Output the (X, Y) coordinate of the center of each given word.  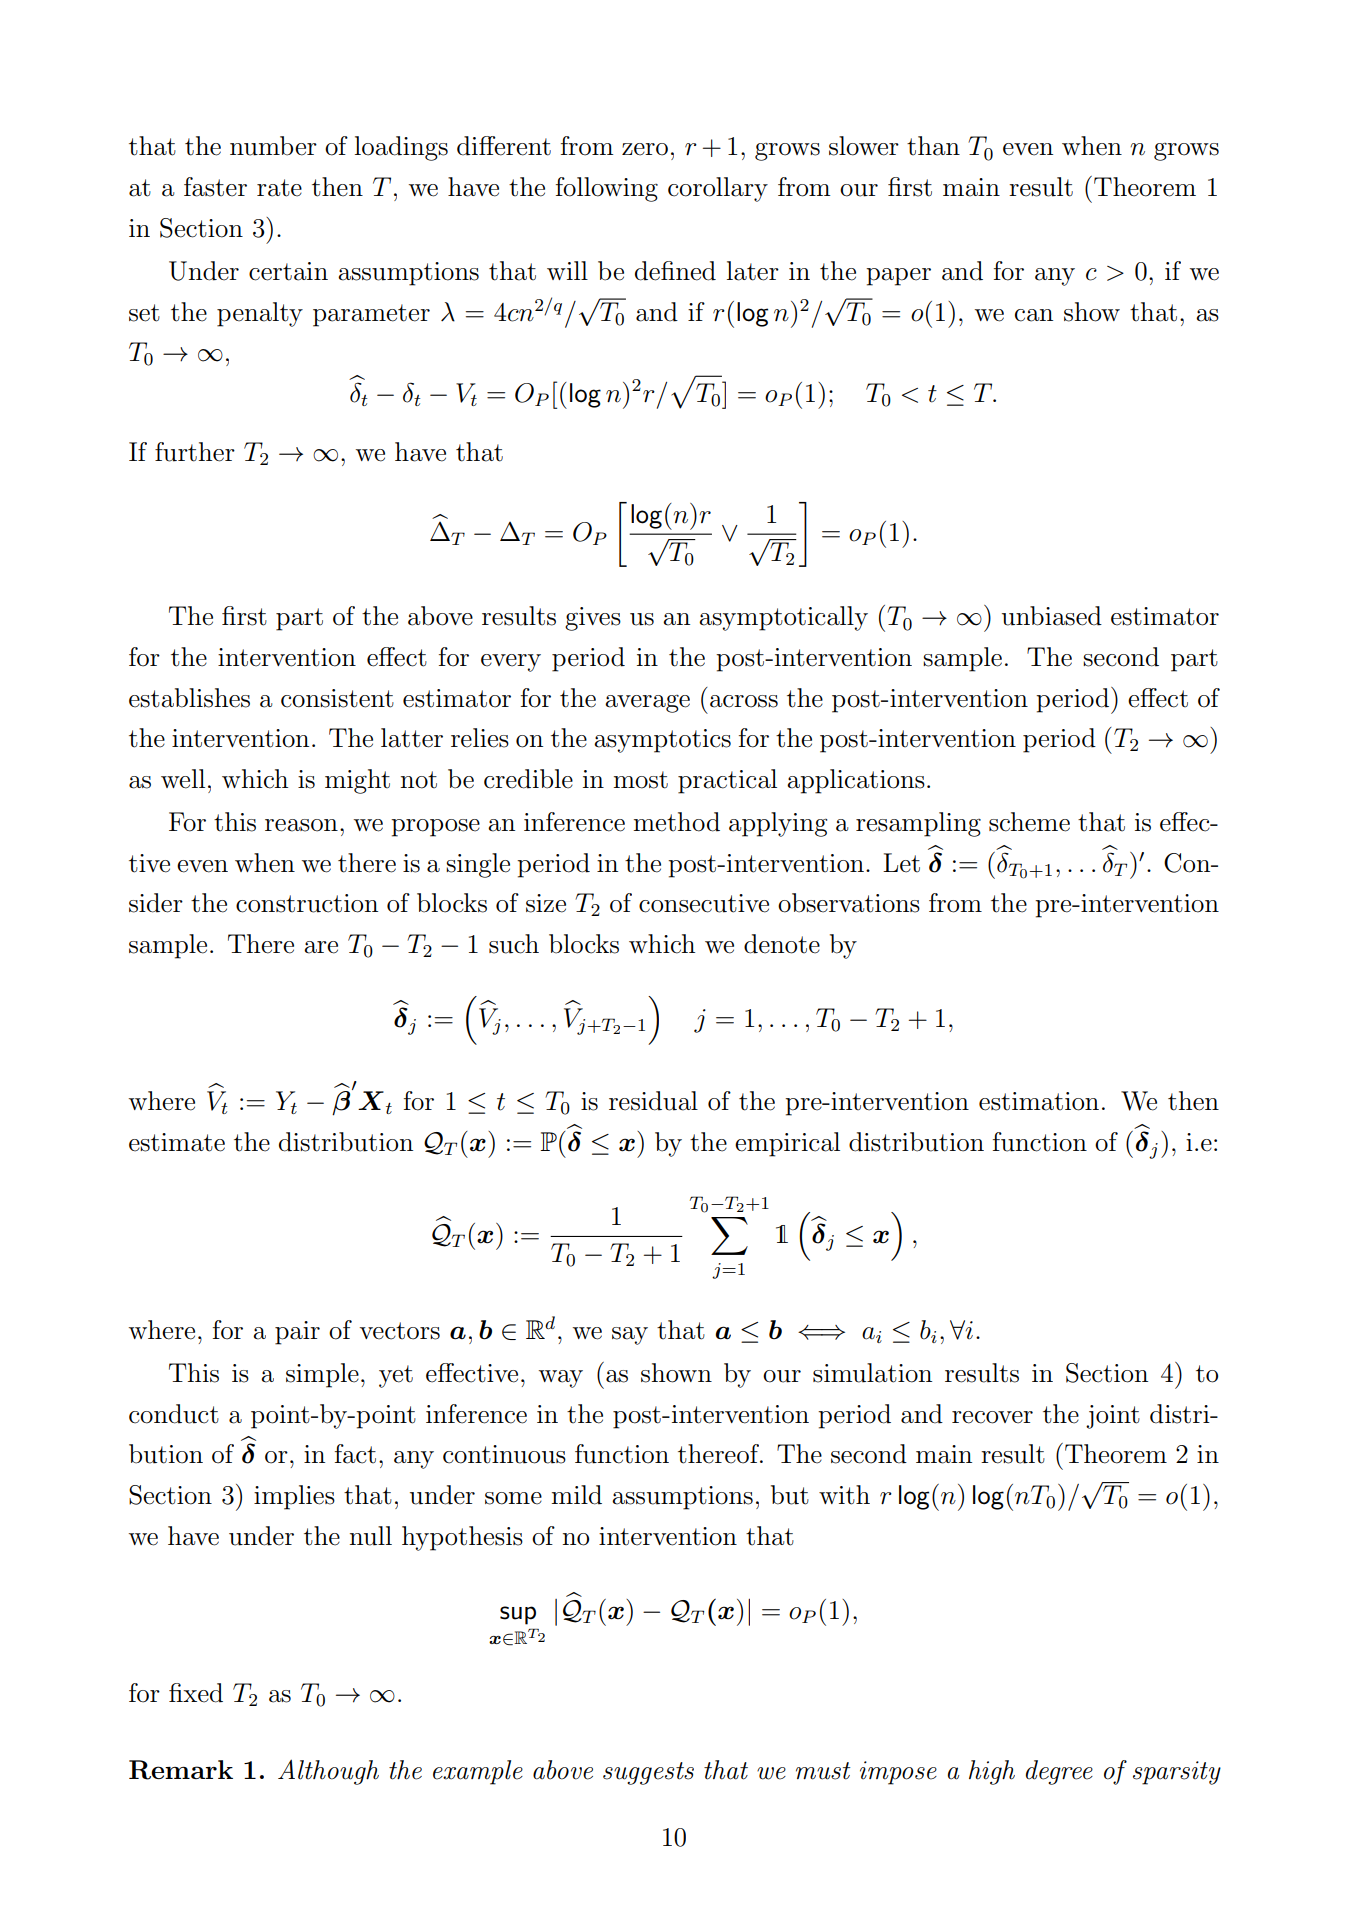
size (546, 903)
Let (901, 863)
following (607, 189)
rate (279, 188)
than (933, 146)
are (321, 947)
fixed (196, 1693)
